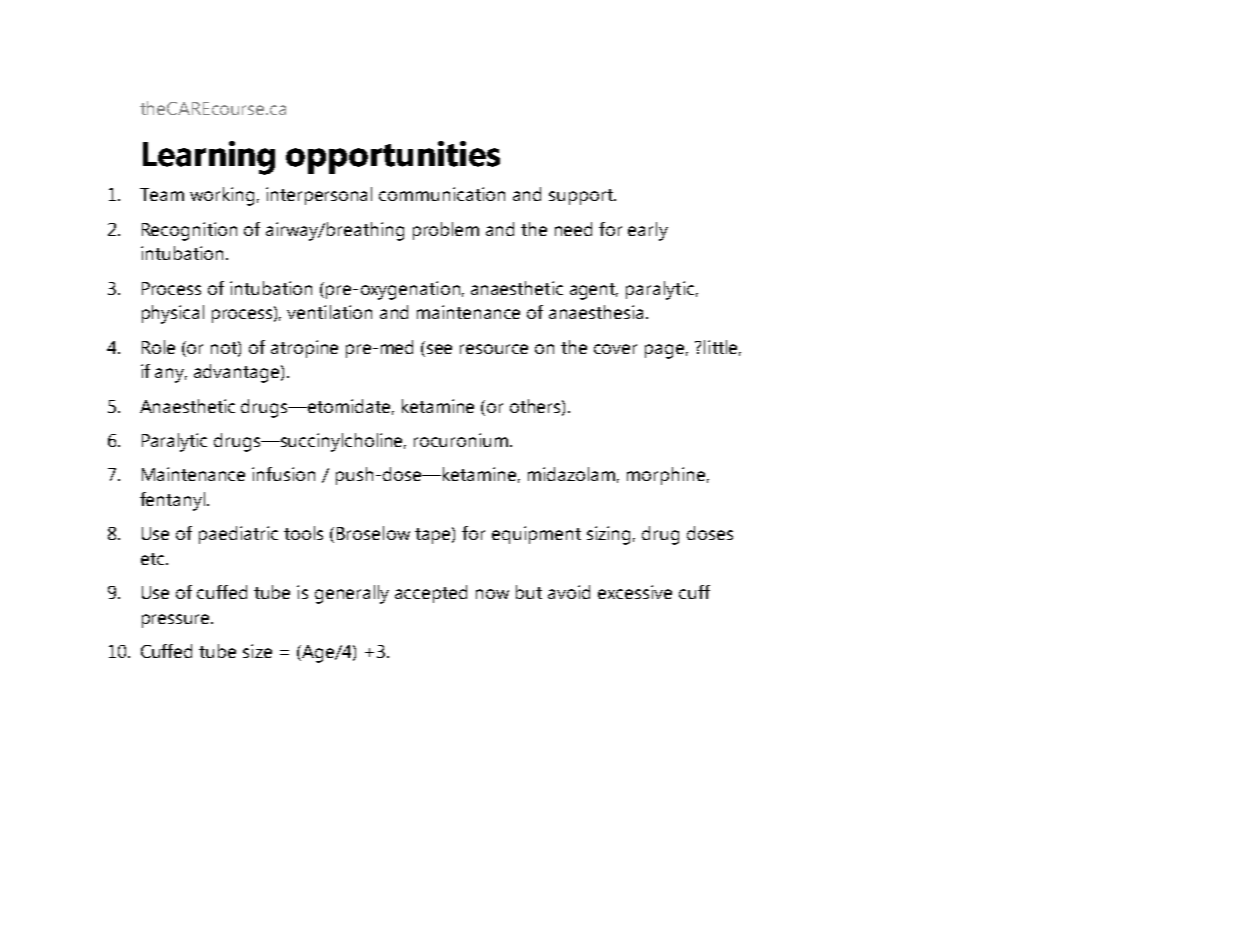 Image resolution: width=1233 pixels, height=952 pixels. I want to click on see, so click(439, 349).
